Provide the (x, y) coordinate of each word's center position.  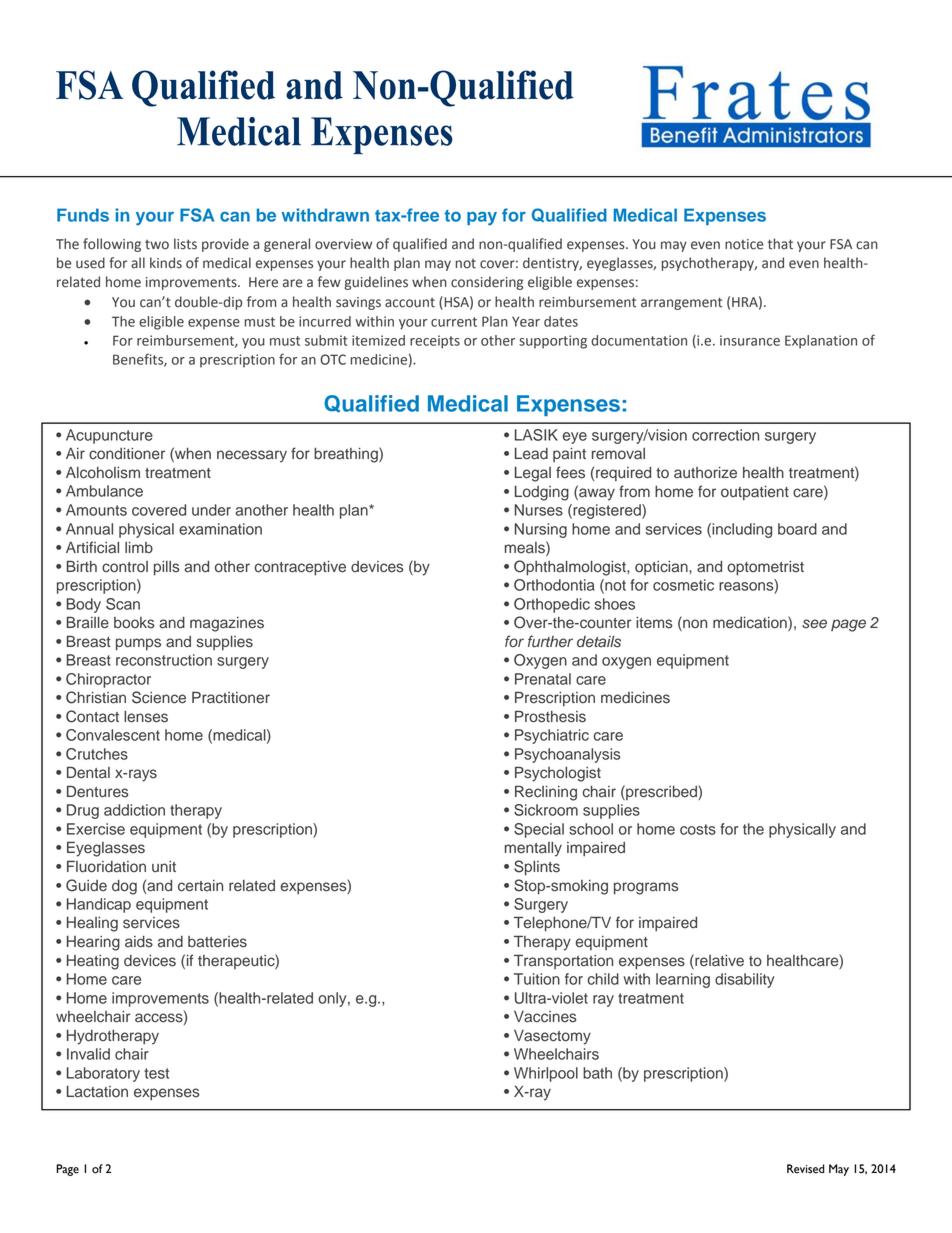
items (654, 623)
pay (482, 219)
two (157, 245)
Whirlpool (546, 1074)
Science (159, 697)
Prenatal (543, 679)
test (156, 1073)
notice (744, 244)
